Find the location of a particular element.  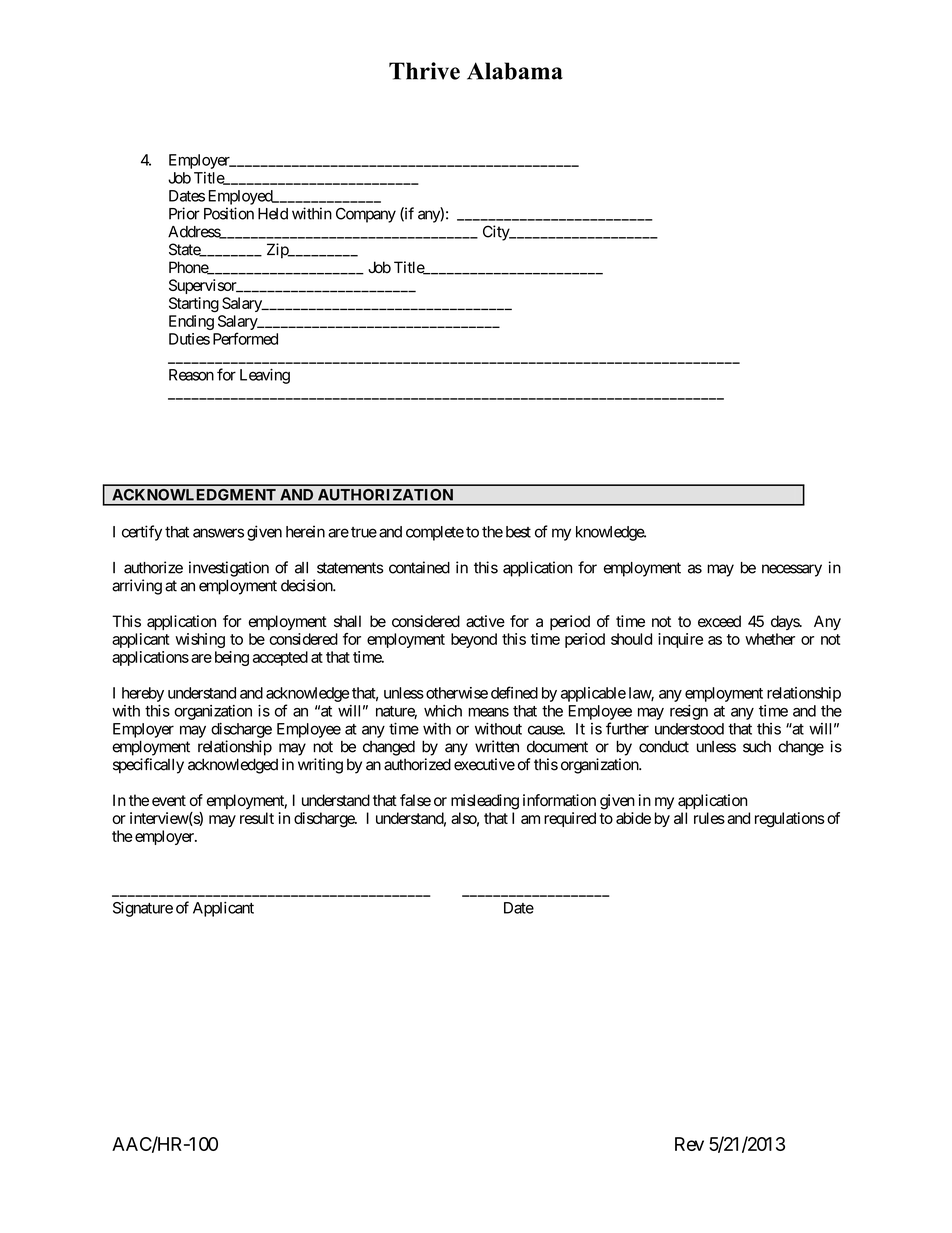

Alabama is located at coordinates (515, 71).
